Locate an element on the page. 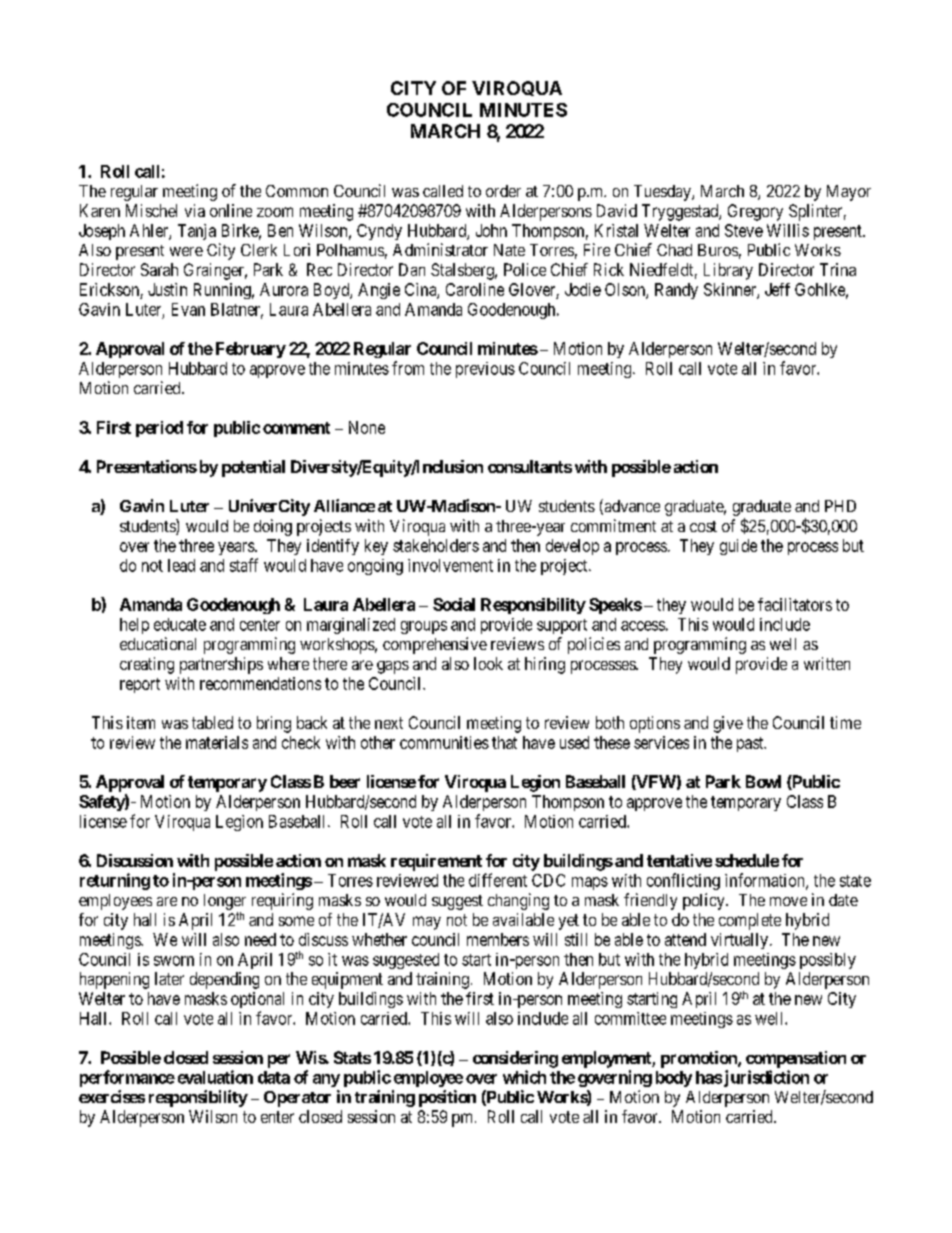 The image size is (952, 1233). PHD is located at coordinates (840, 506).
